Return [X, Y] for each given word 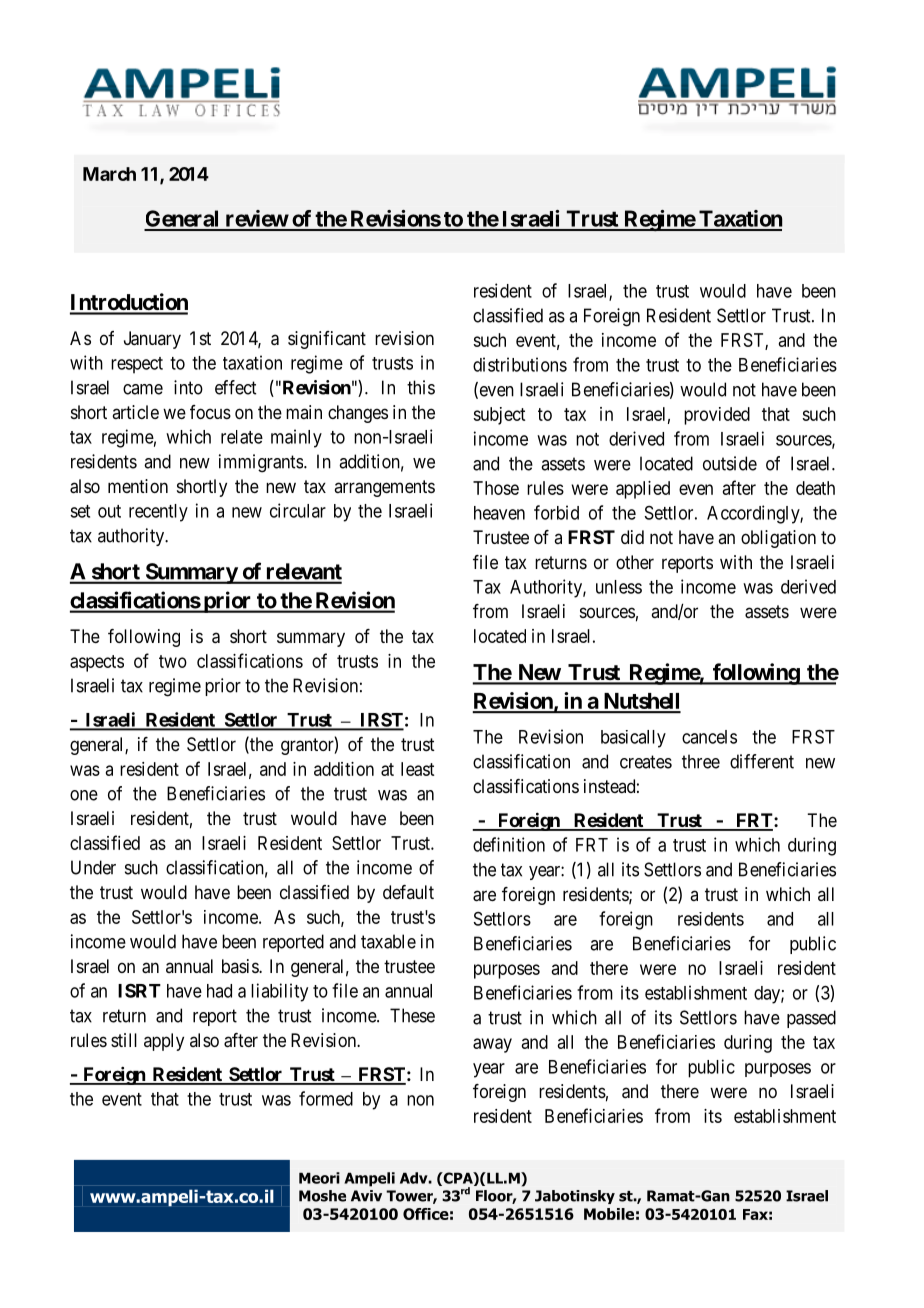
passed [811, 1019]
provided [717, 416]
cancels [709, 737]
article [135, 412]
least [417, 769]
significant [327, 340]
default [408, 892]
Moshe [322, 1196]
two [173, 661]
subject [499, 416]
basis [241, 966]
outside [730, 463]
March [109, 174]
